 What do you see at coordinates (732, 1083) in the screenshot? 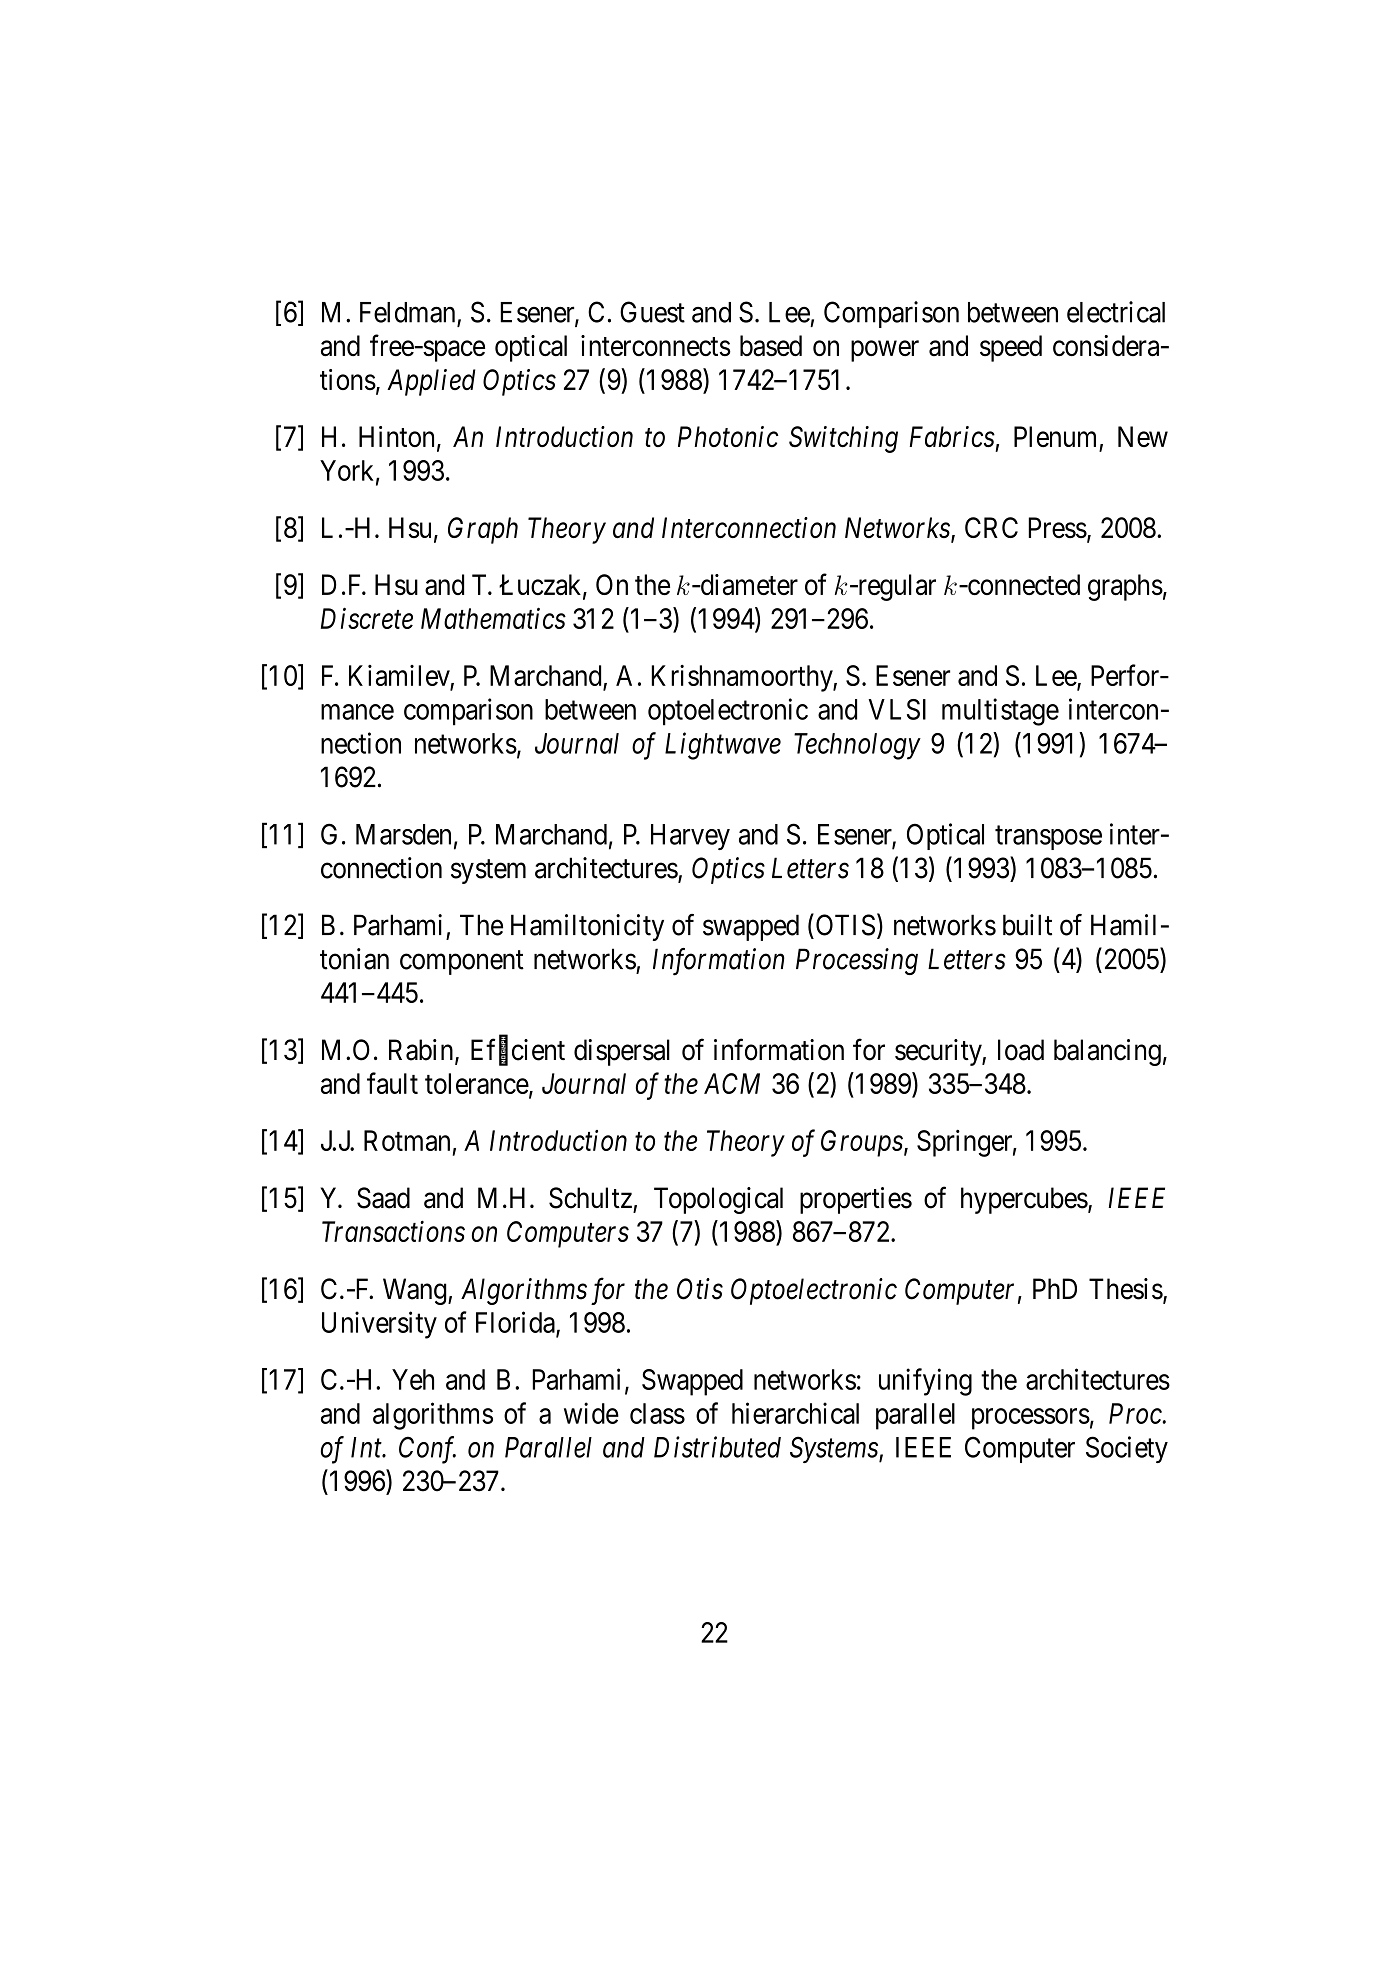
I see `ACM` at bounding box center [732, 1083].
